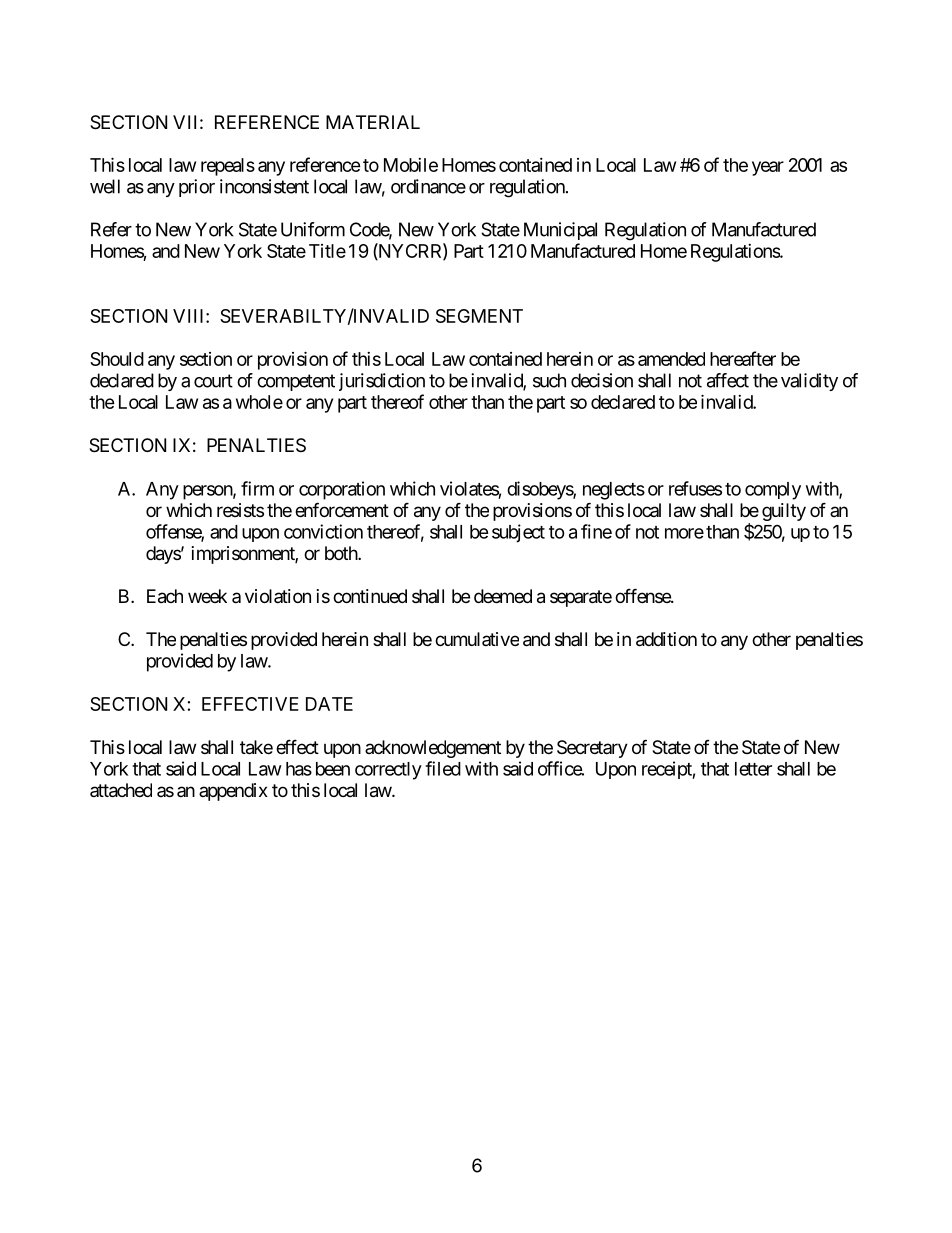  Describe the element at coordinates (443, 768) in the page. I see `filed` at that location.
